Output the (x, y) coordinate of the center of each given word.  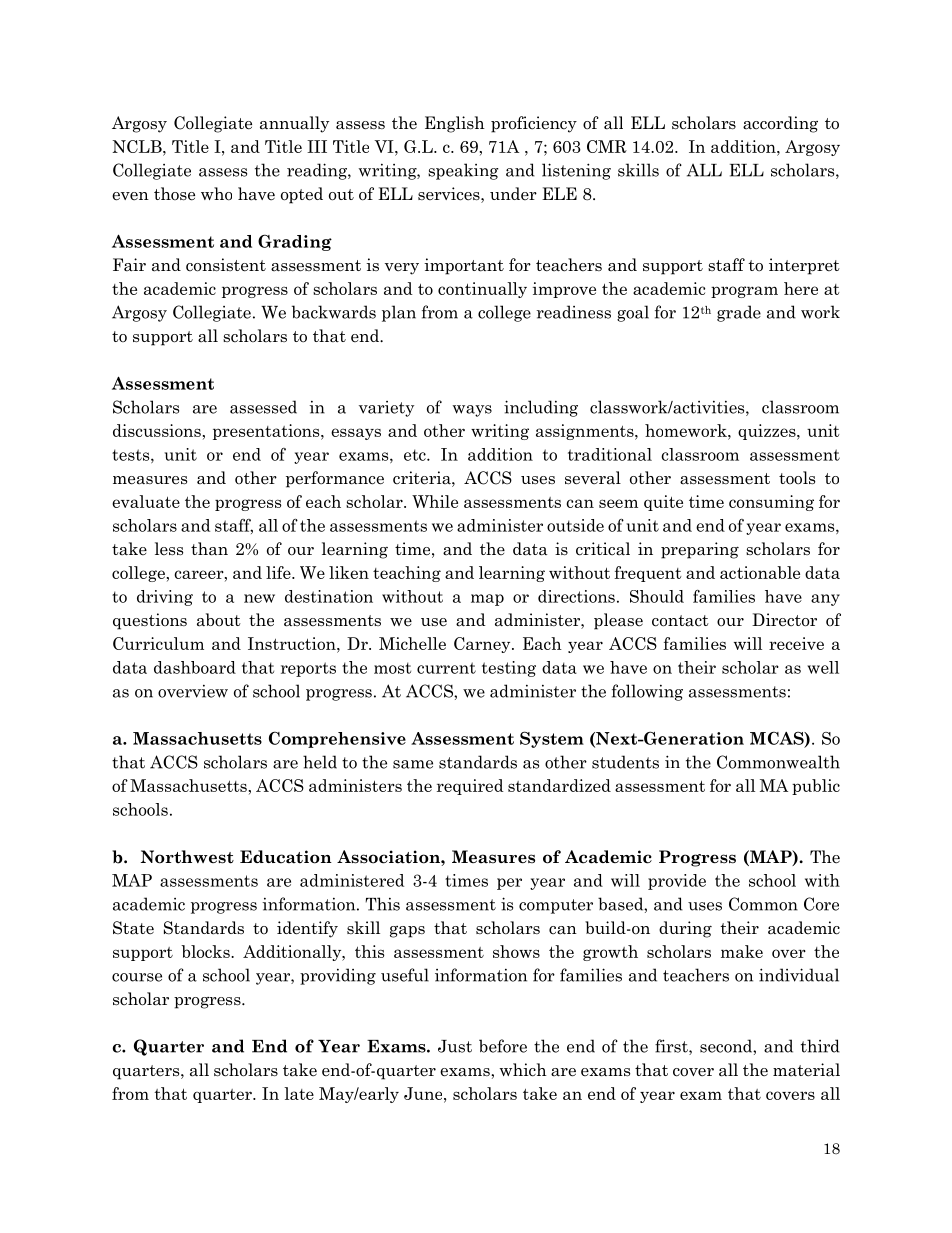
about (219, 620)
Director (784, 620)
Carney (483, 645)
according (780, 124)
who (216, 194)
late (299, 1093)
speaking (463, 171)
